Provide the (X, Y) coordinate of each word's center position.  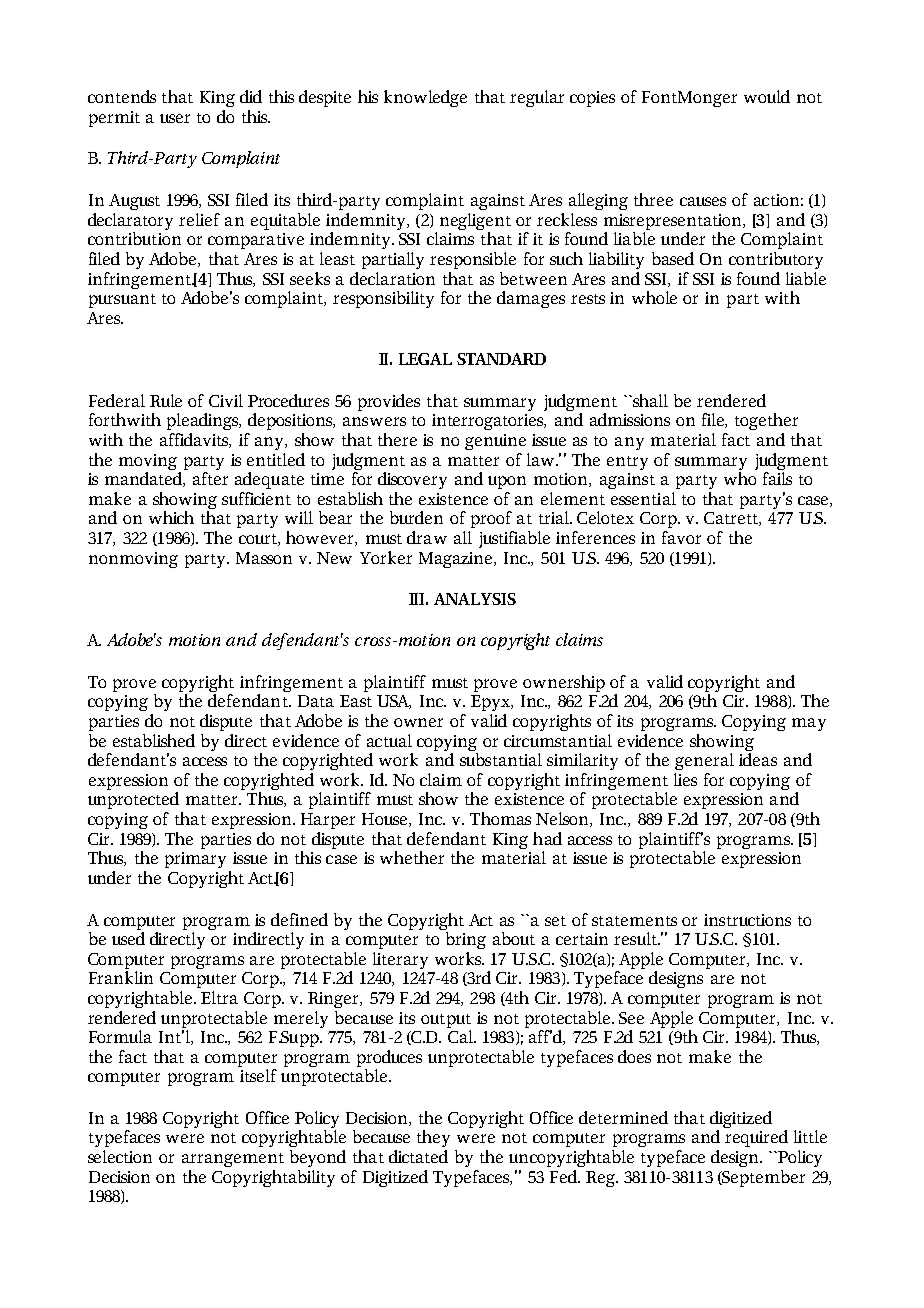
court (259, 540)
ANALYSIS (475, 599)
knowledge (425, 98)
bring (466, 940)
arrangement (233, 1160)
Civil (226, 400)
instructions (747, 920)
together (766, 421)
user (175, 118)
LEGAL (425, 359)
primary (195, 860)
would (767, 96)
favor (681, 537)
